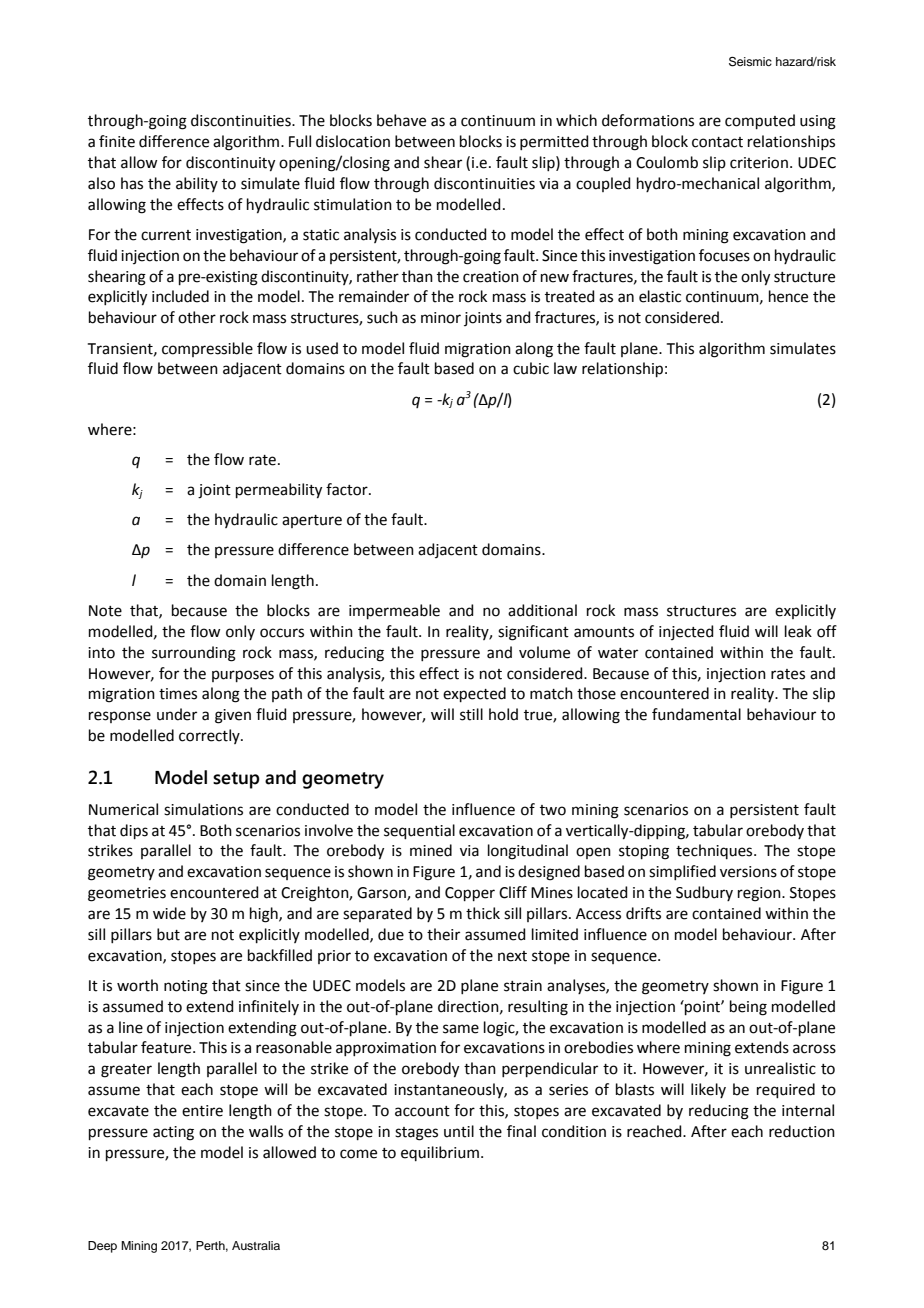 The image size is (924, 1308). What do you see at coordinates (256, 1245) in the screenshot?
I see `Australia` at bounding box center [256, 1245].
